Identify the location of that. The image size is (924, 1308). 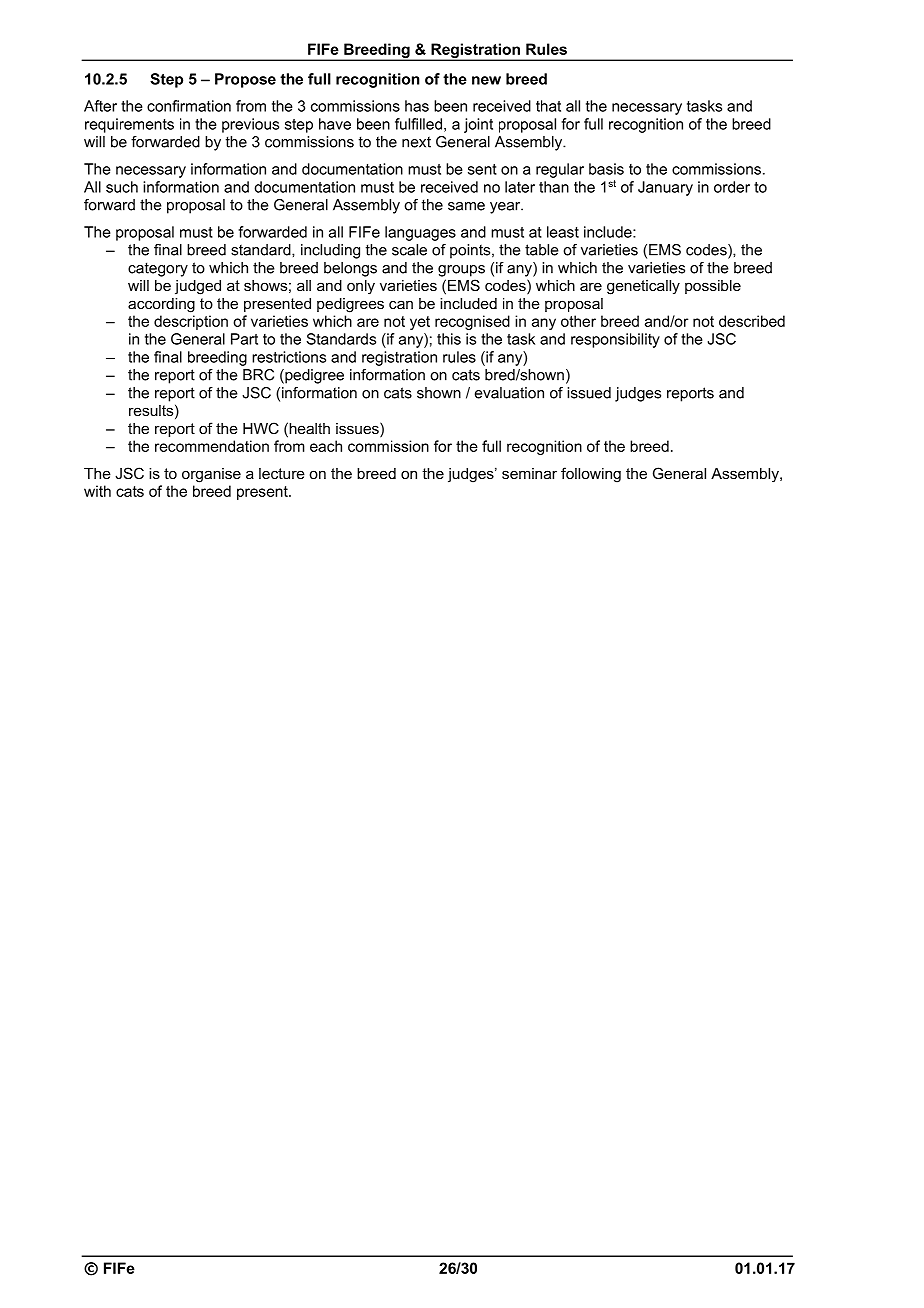
(548, 106).
